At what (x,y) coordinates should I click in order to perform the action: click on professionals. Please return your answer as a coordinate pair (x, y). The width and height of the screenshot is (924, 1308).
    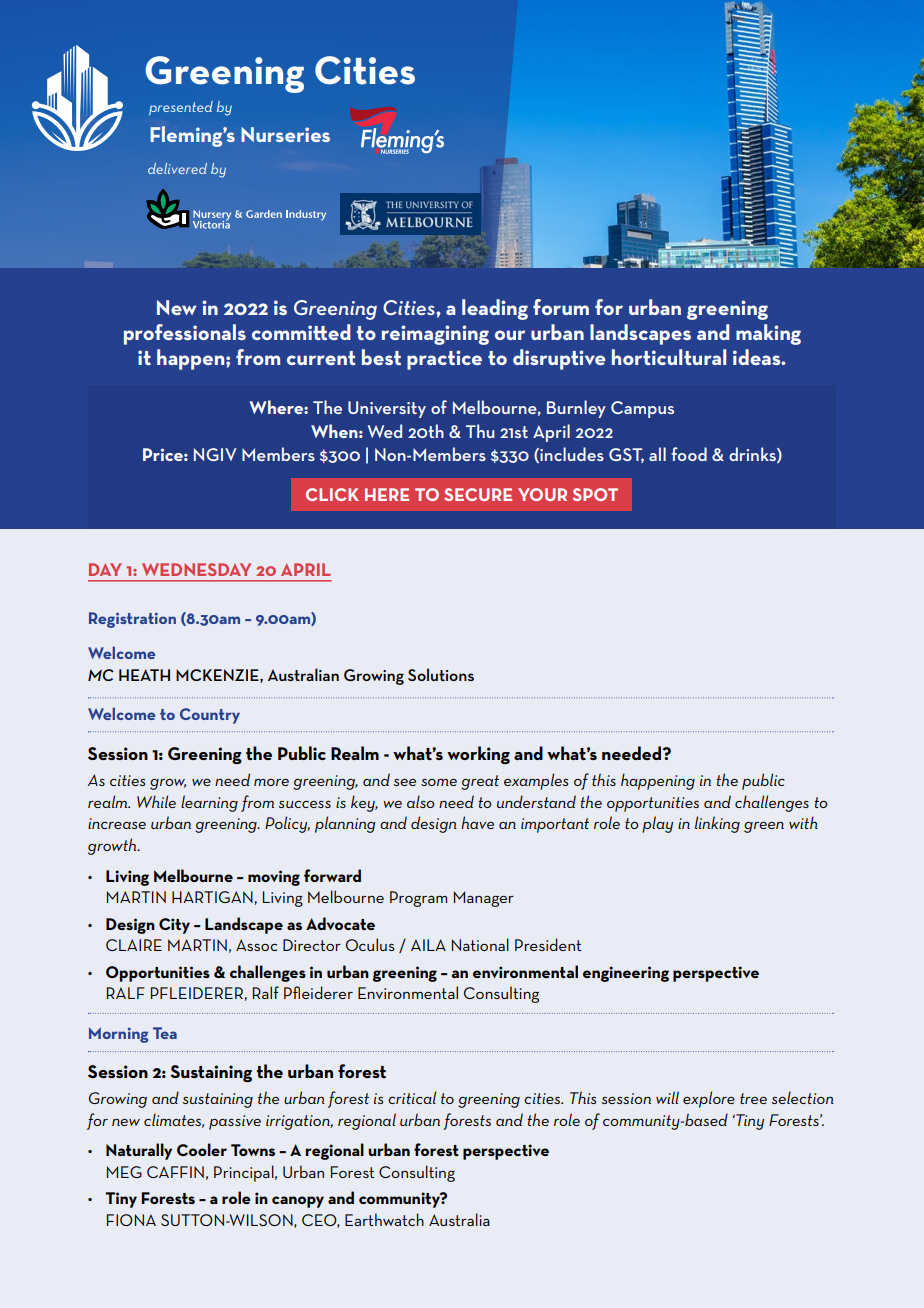
    Looking at the image, I should click on (185, 334).
